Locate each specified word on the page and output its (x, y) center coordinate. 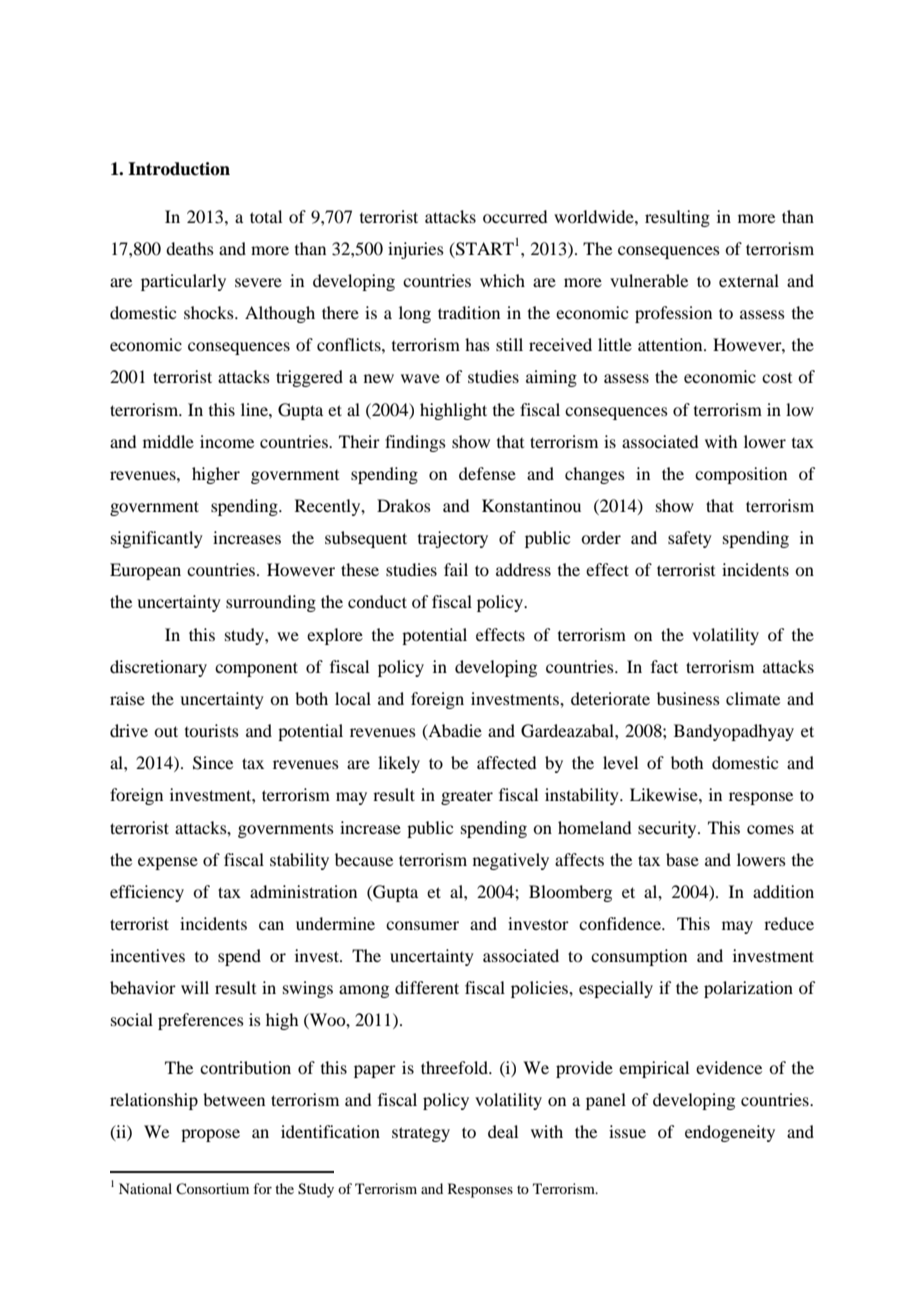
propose (210, 1135)
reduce (789, 923)
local (353, 698)
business (688, 698)
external (749, 280)
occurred (515, 216)
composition (741, 475)
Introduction (179, 169)
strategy (421, 1134)
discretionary (158, 668)
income (227, 441)
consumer (422, 925)
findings (415, 443)
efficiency (147, 893)
